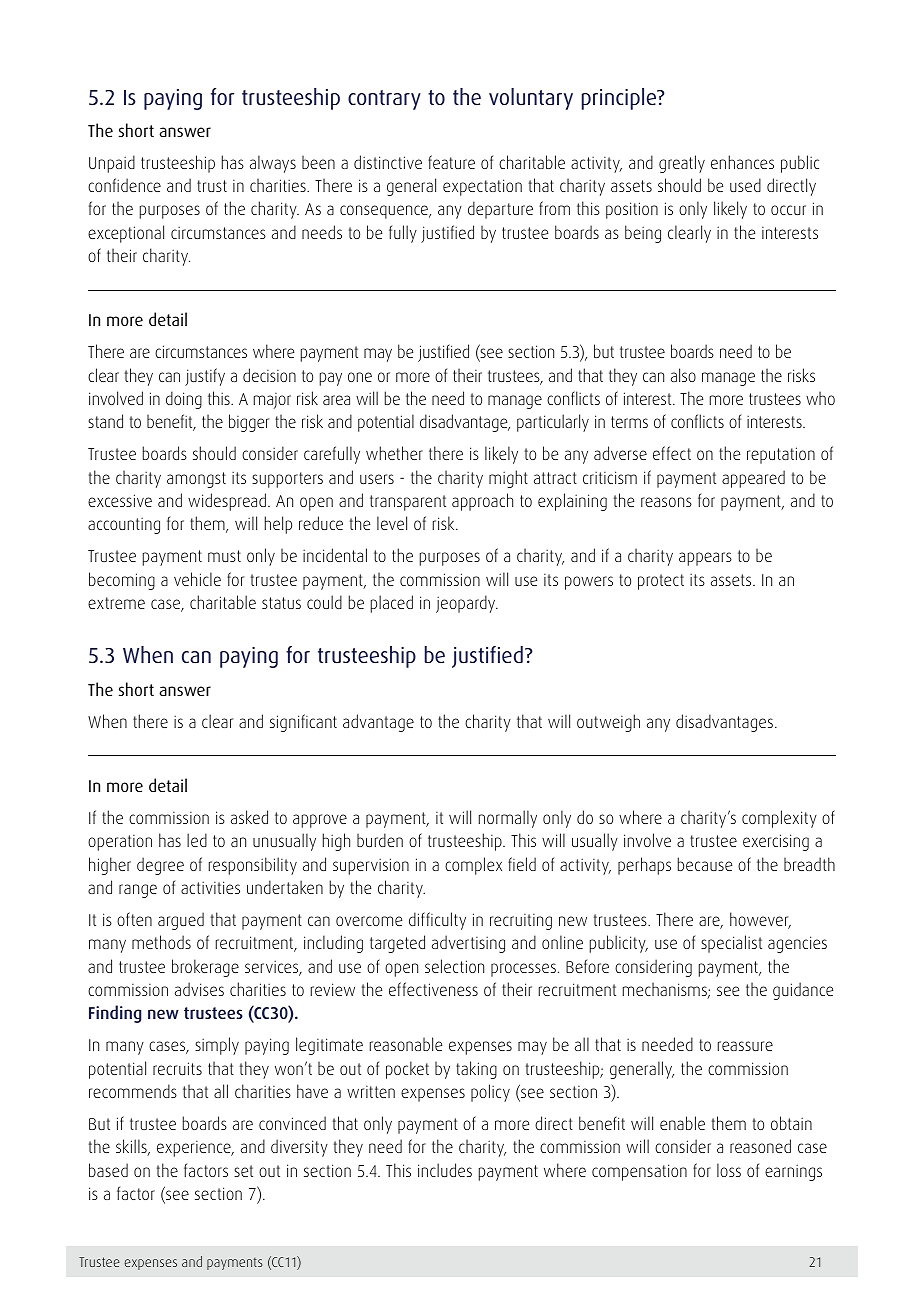  Describe the element at coordinates (683, 375) in the image. I see `also` at that location.
